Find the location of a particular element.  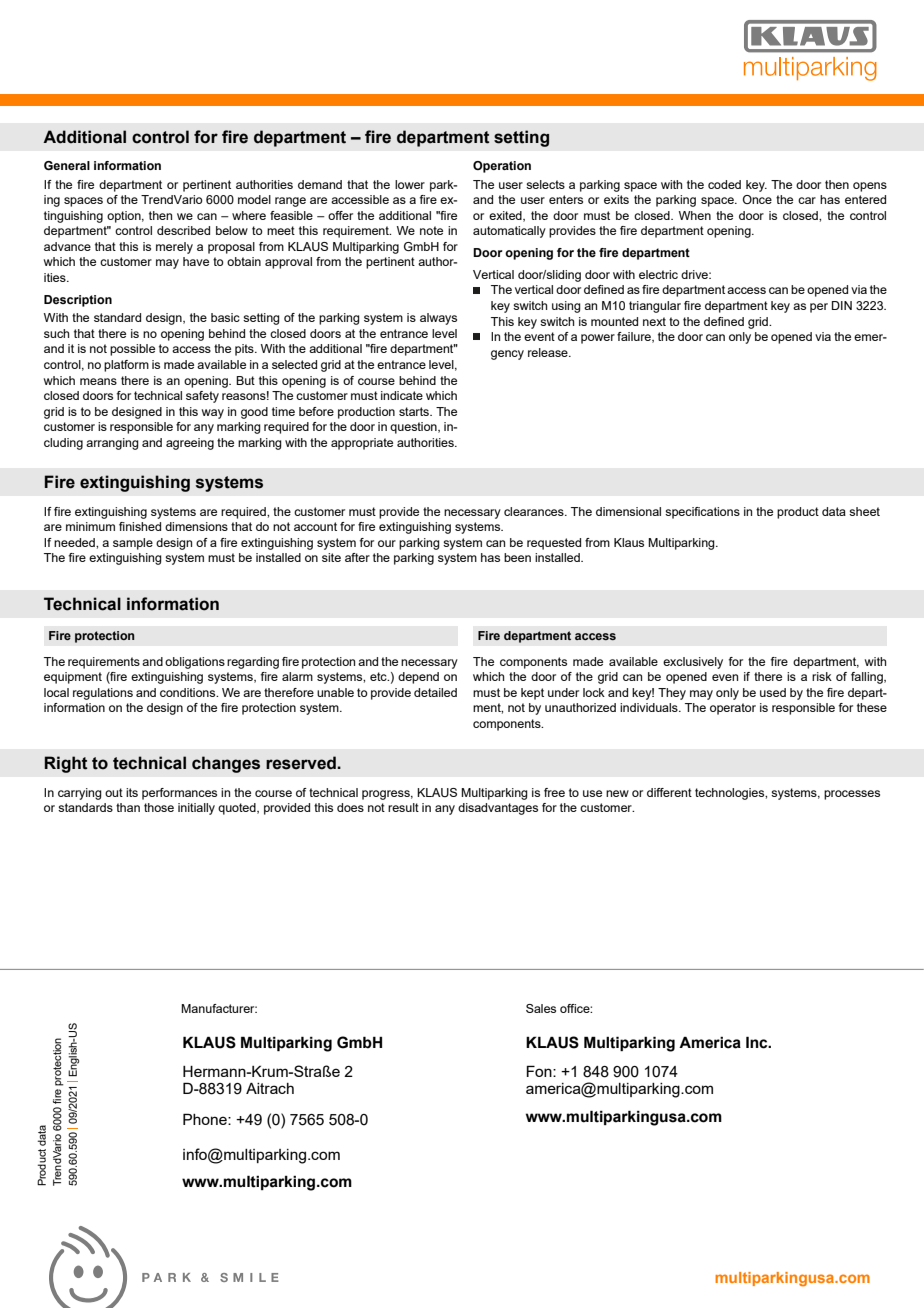

risk is located at coordinates (822, 676).
